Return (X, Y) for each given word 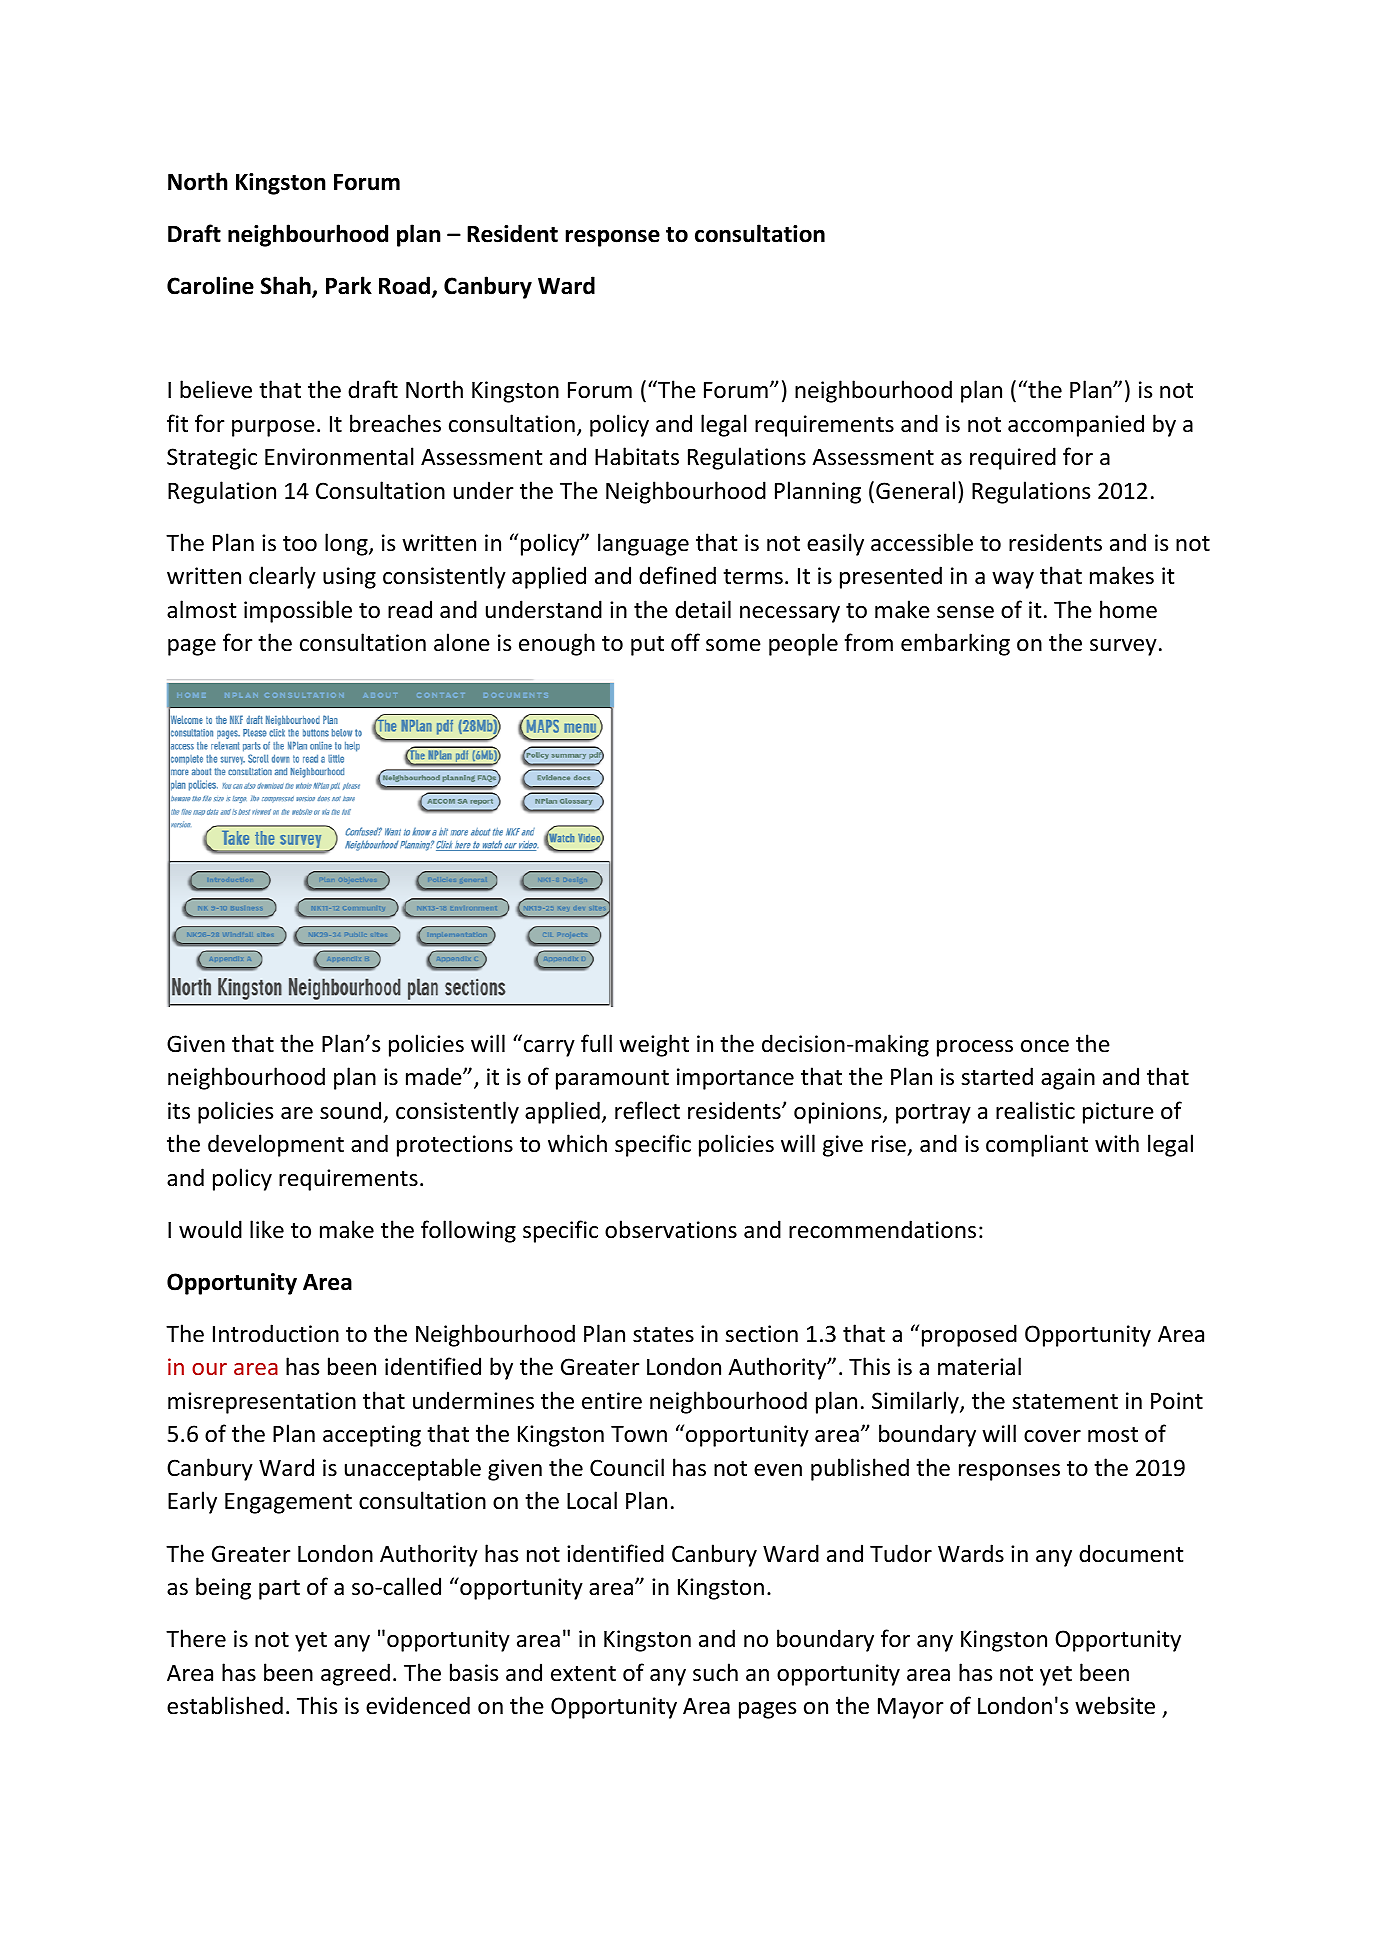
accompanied (1076, 425)
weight (654, 1045)
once (1045, 1046)
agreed (355, 1674)
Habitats (637, 456)
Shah (286, 286)
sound (350, 1110)
